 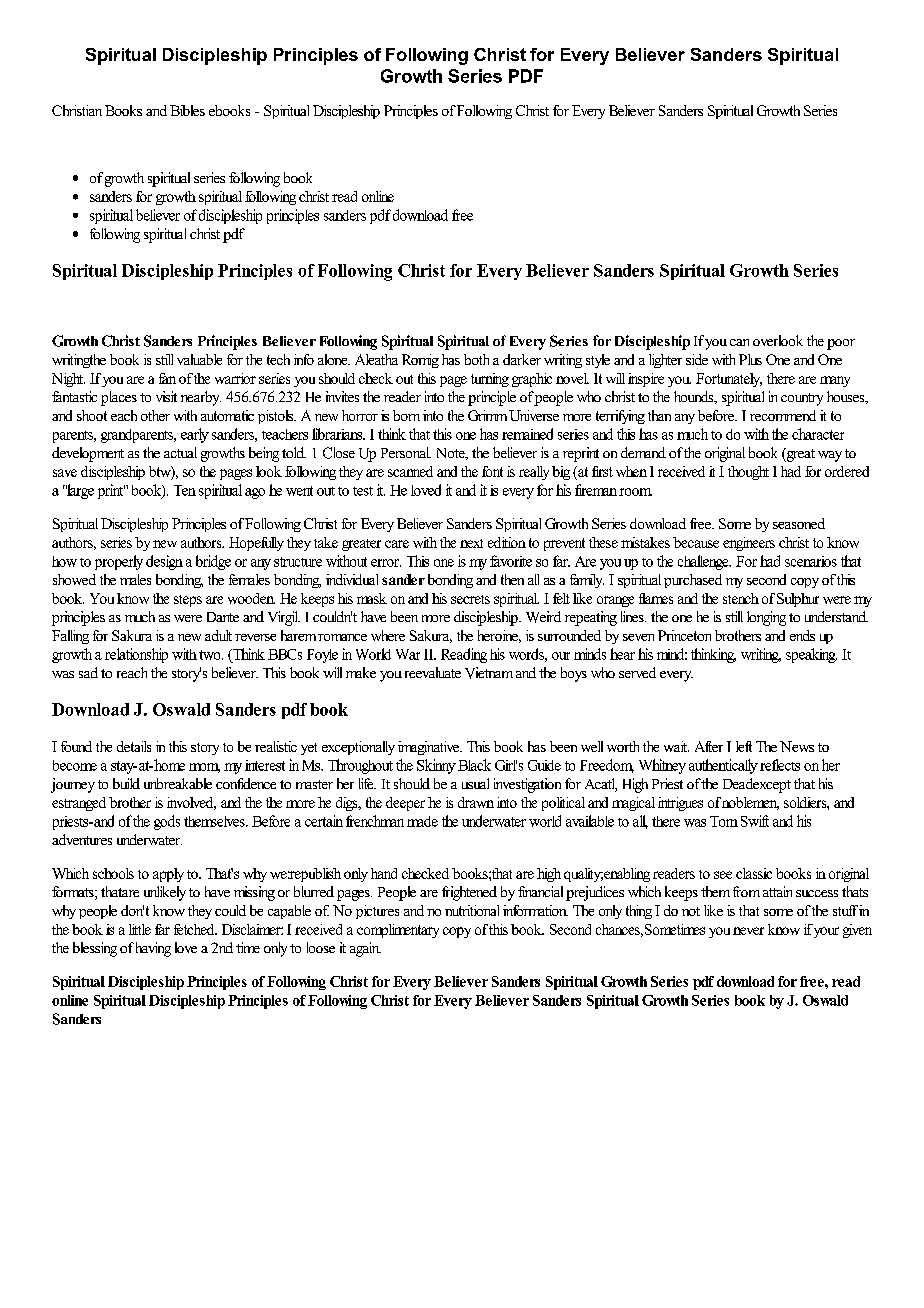 What do you see at coordinates (564, 544) in the screenshot?
I see `prevent` at bounding box center [564, 544].
